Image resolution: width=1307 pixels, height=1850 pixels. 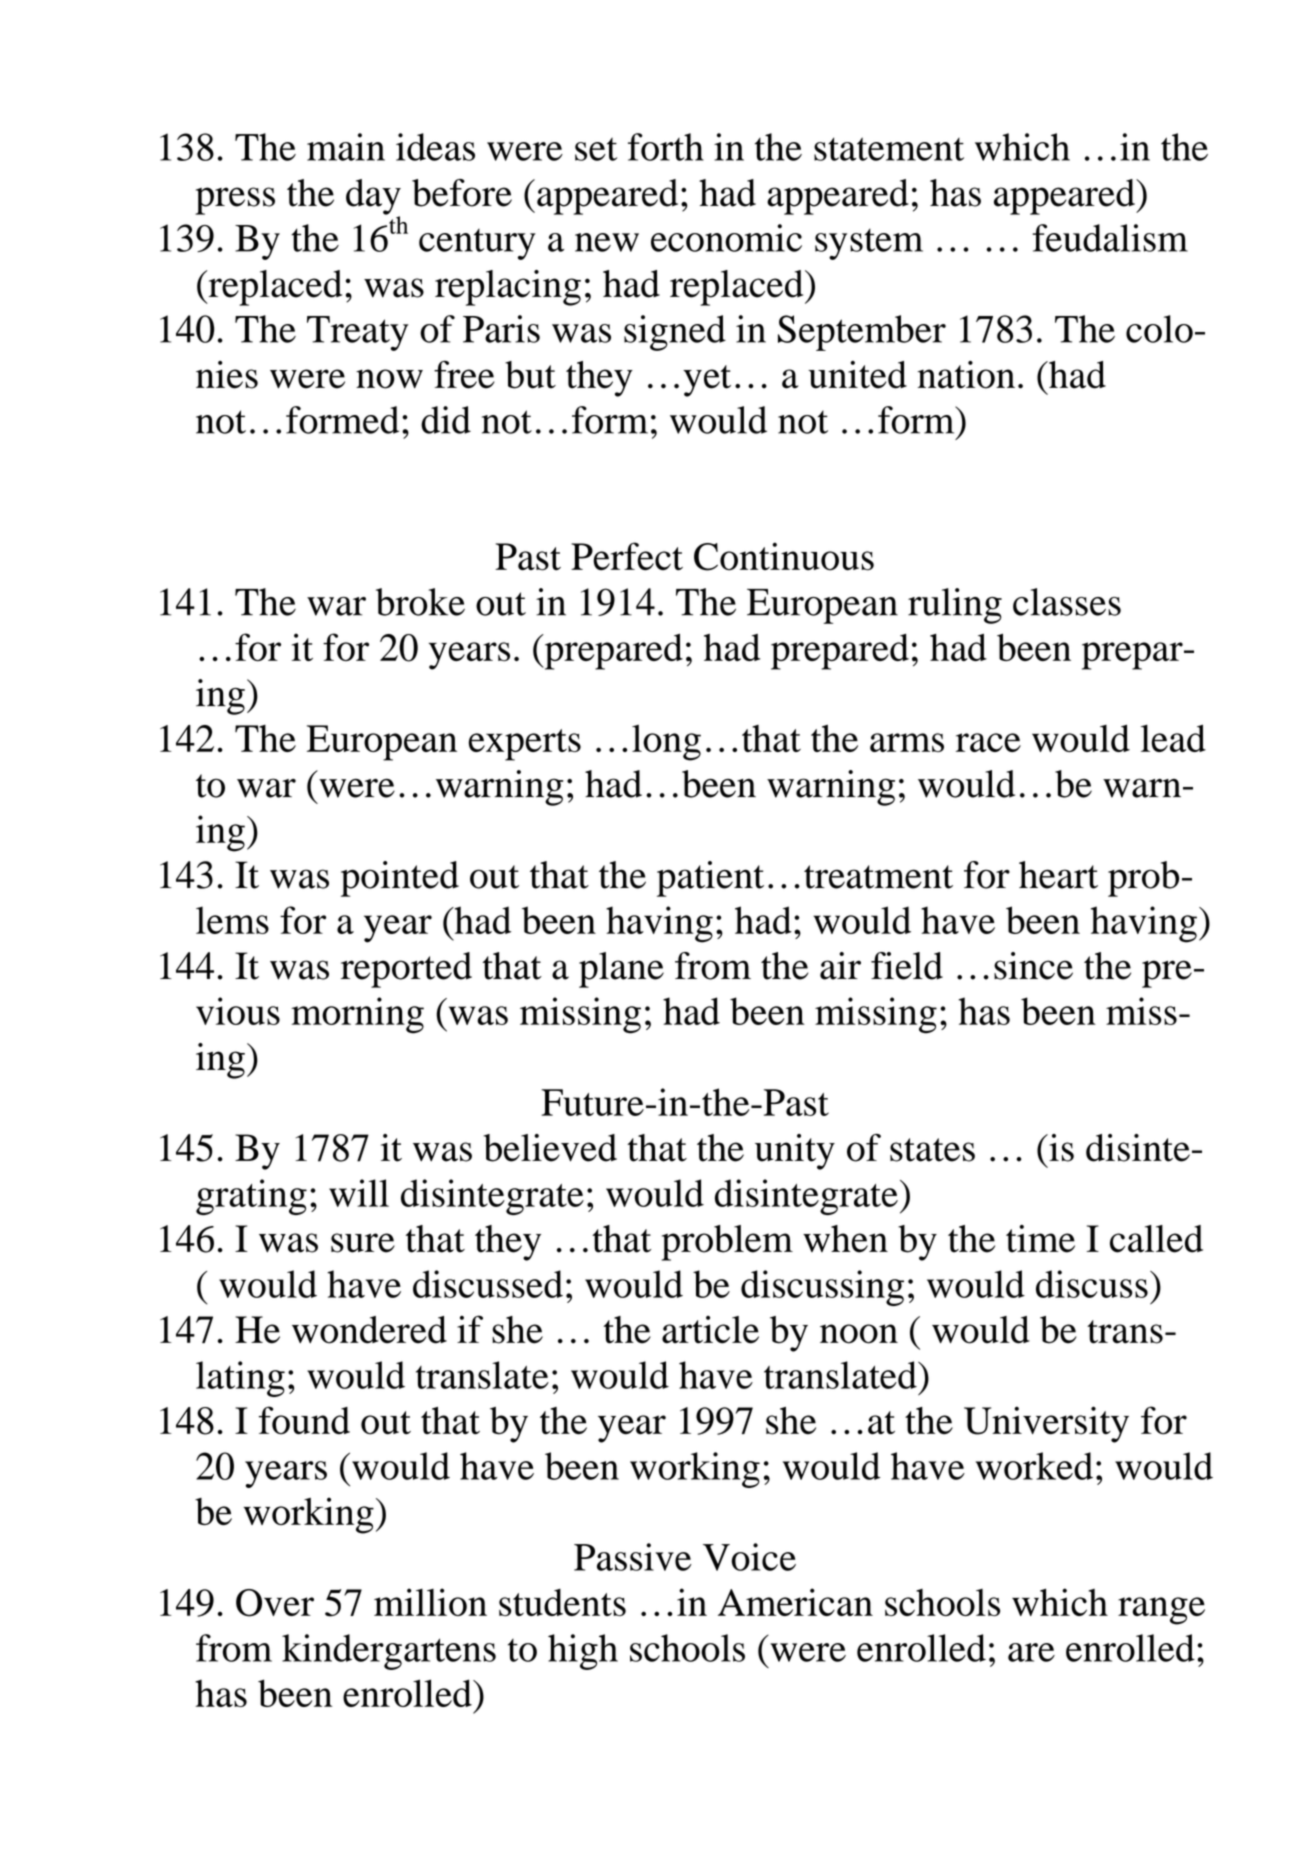 I want to click on unity, so click(x=795, y=1152).
